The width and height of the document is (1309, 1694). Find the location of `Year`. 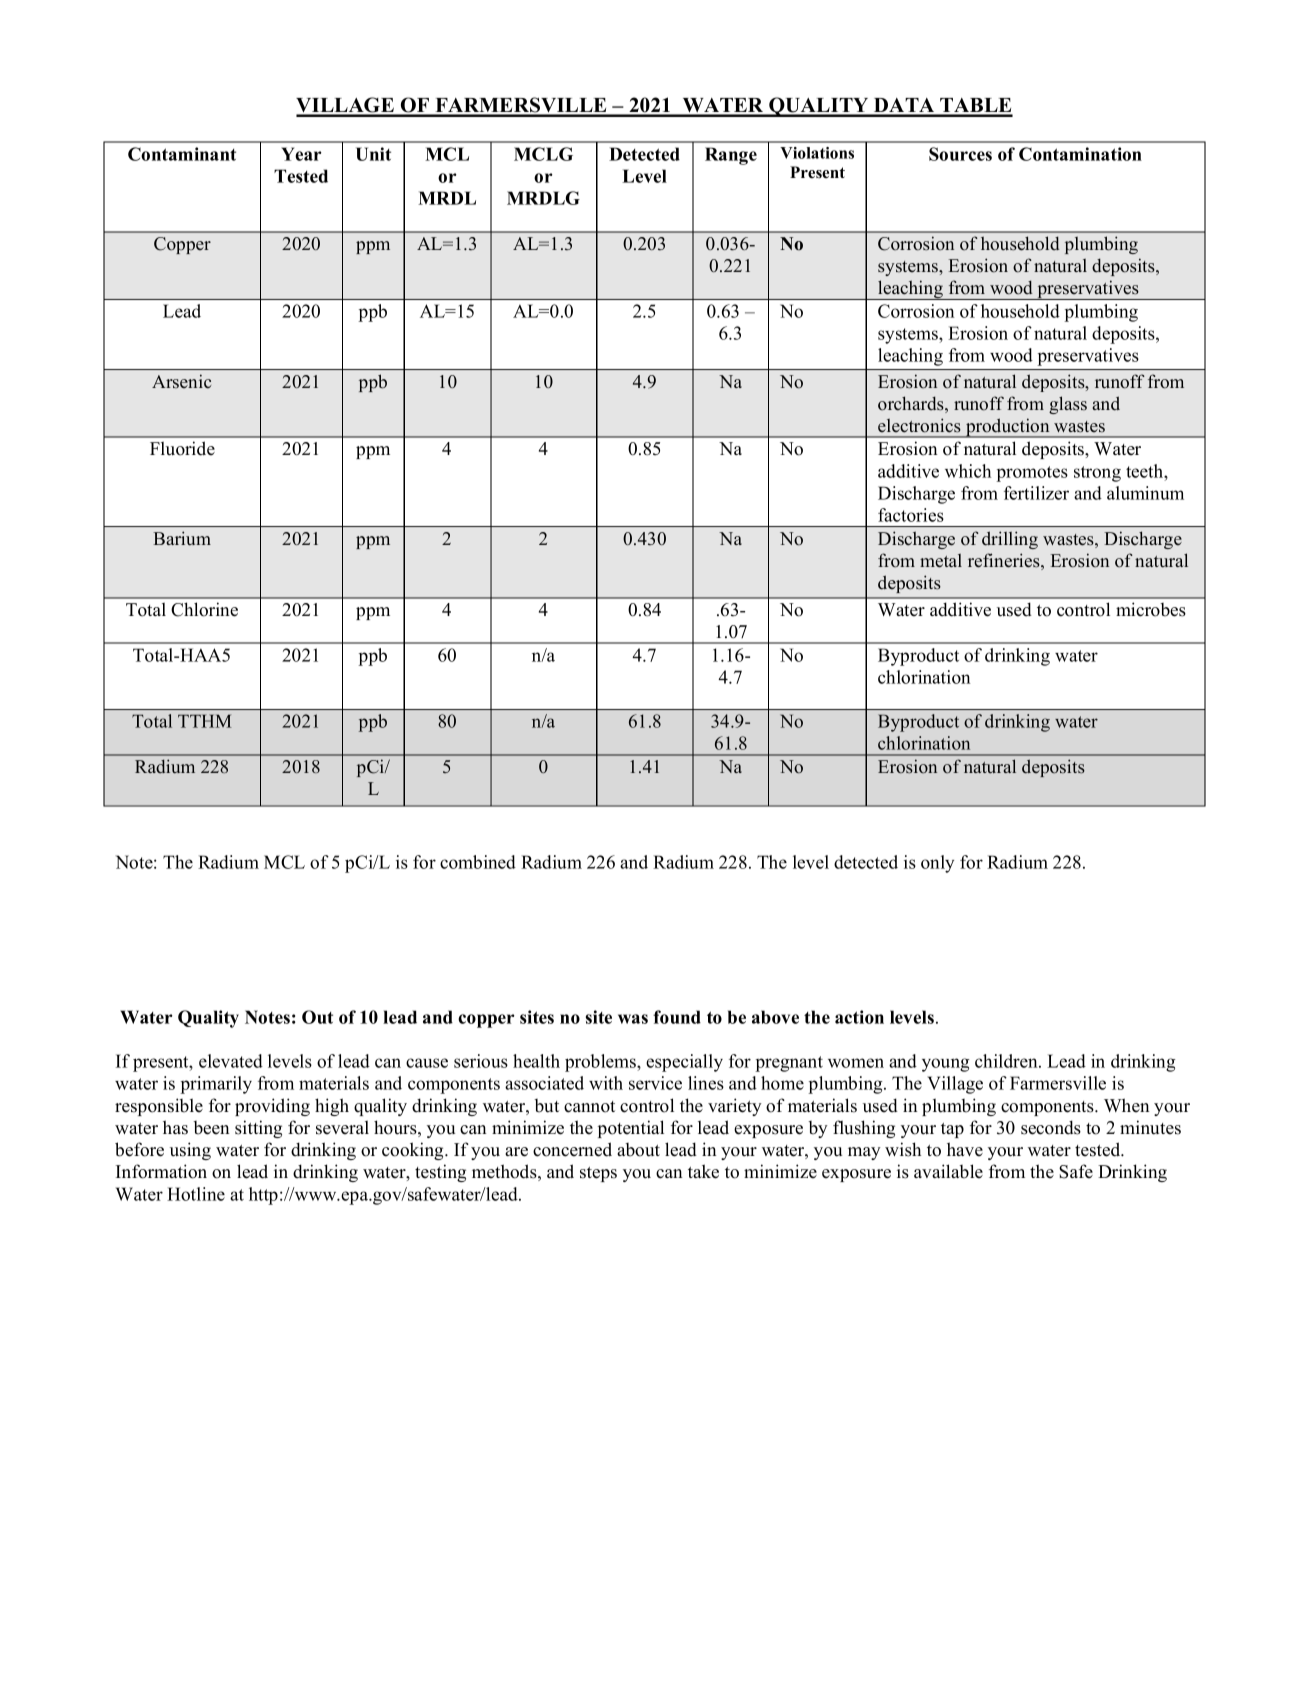

Year is located at coordinates (301, 154).
